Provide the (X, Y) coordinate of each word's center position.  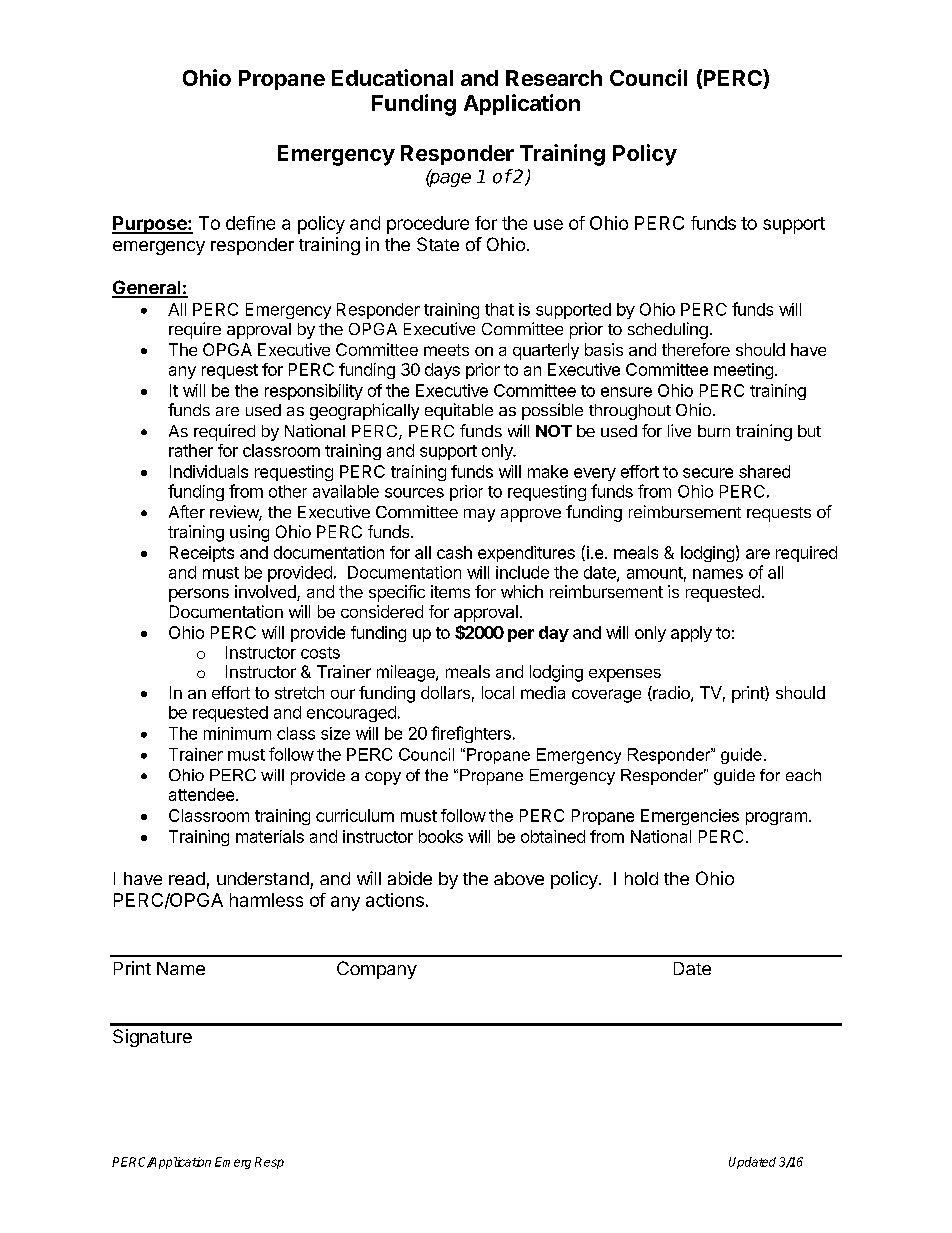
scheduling (668, 330)
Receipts (202, 554)
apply (691, 634)
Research (554, 78)
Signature (152, 1038)
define (250, 223)
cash (454, 552)
